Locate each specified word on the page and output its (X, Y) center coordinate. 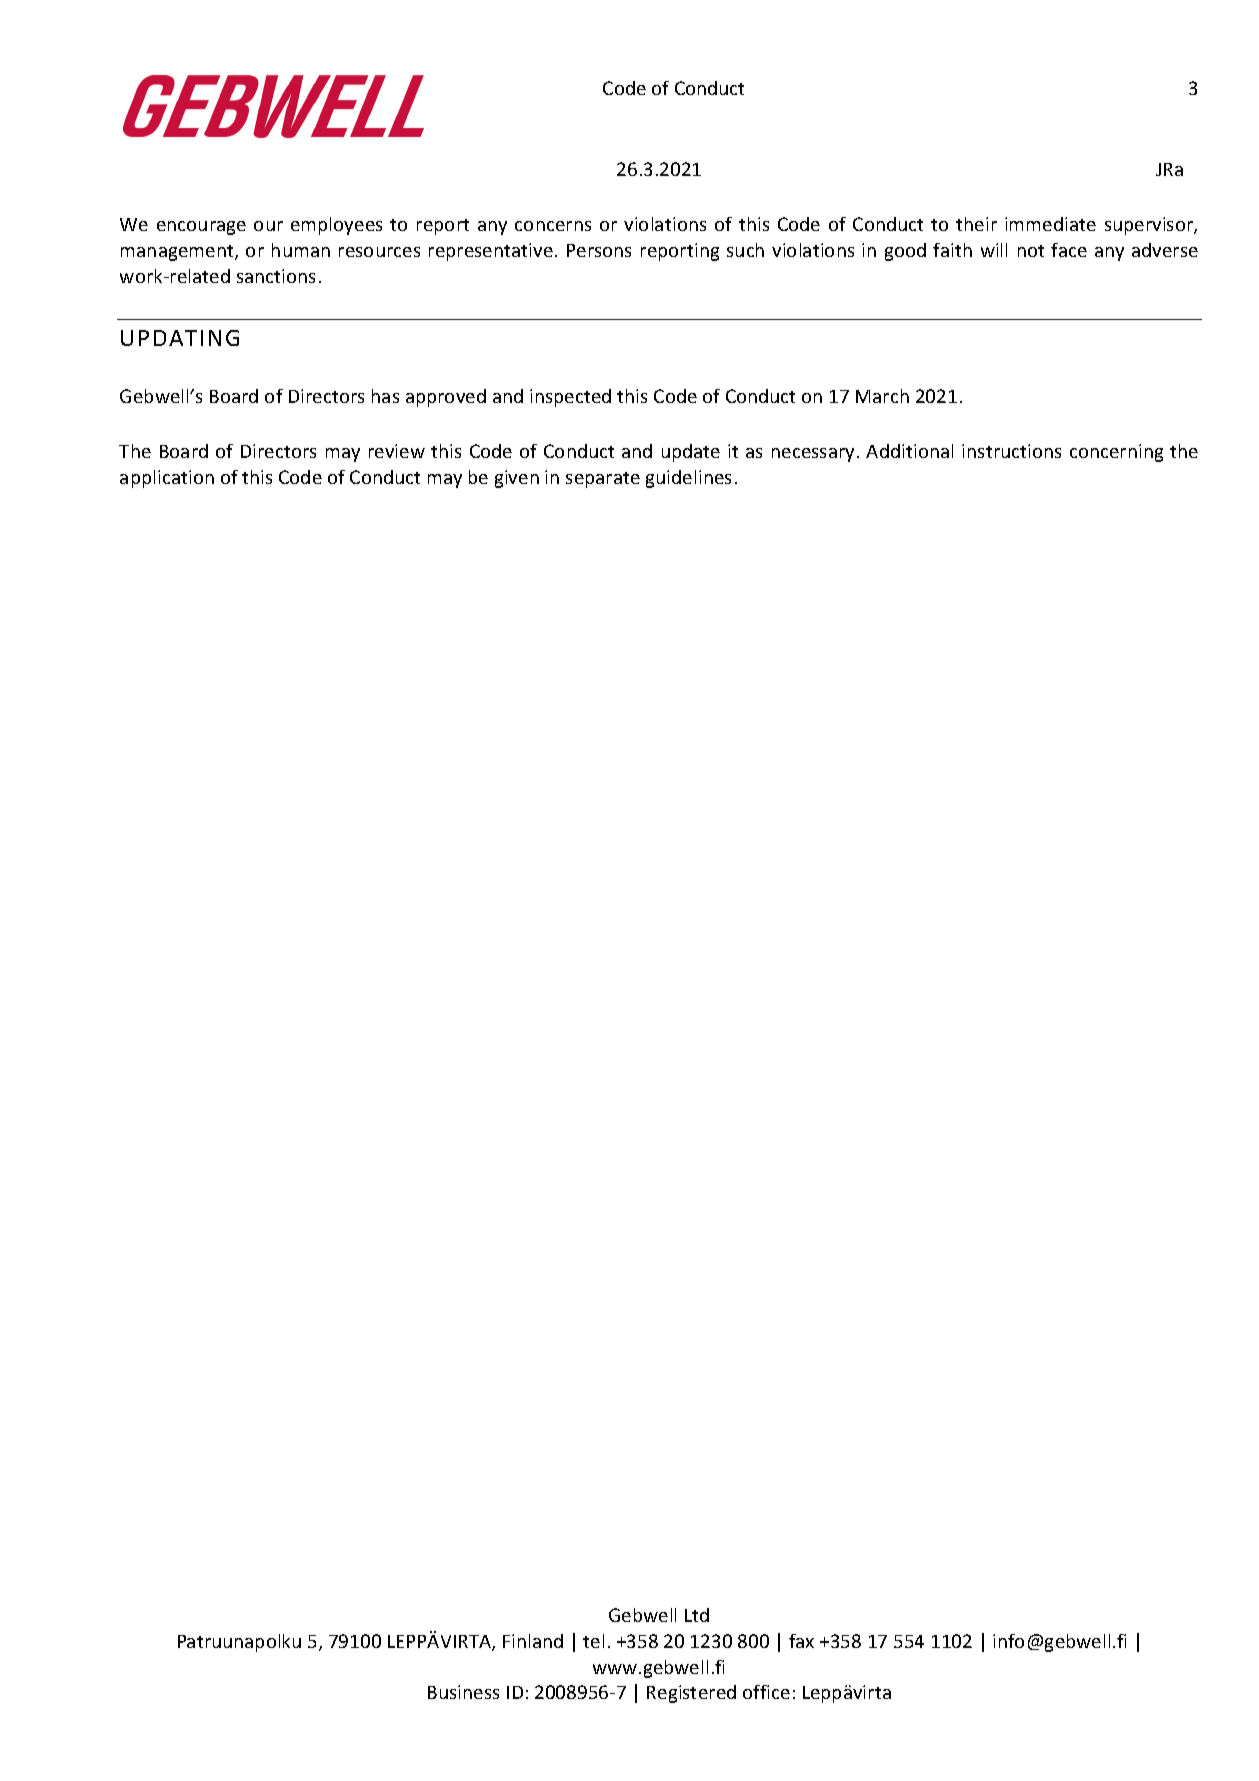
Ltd (697, 1615)
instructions (1011, 451)
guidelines (688, 479)
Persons (599, 250)
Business (463, 1692)
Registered (691, 1694)
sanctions (276, 276)
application (167, 479)
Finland (533, 1641)
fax (801, 1641)
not (1031, 251)
